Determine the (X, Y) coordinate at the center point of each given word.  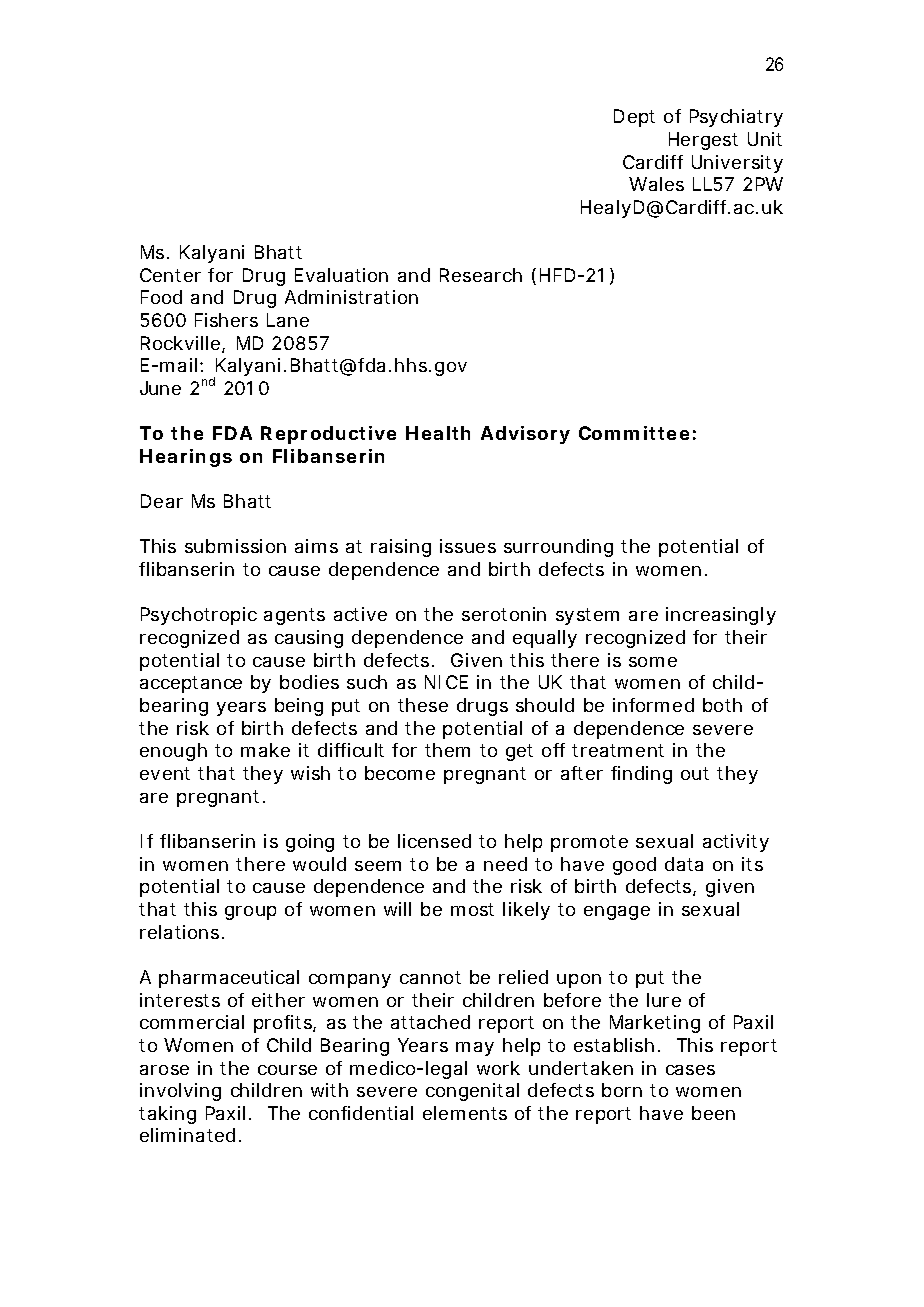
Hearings (186, 458)
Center (170, 275)
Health (438, 433)
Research (481, 275)
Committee (634, 433)
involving (180, 1092)
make (265, 750)
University (737, 164)
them (447, 750)
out (695, 773)
